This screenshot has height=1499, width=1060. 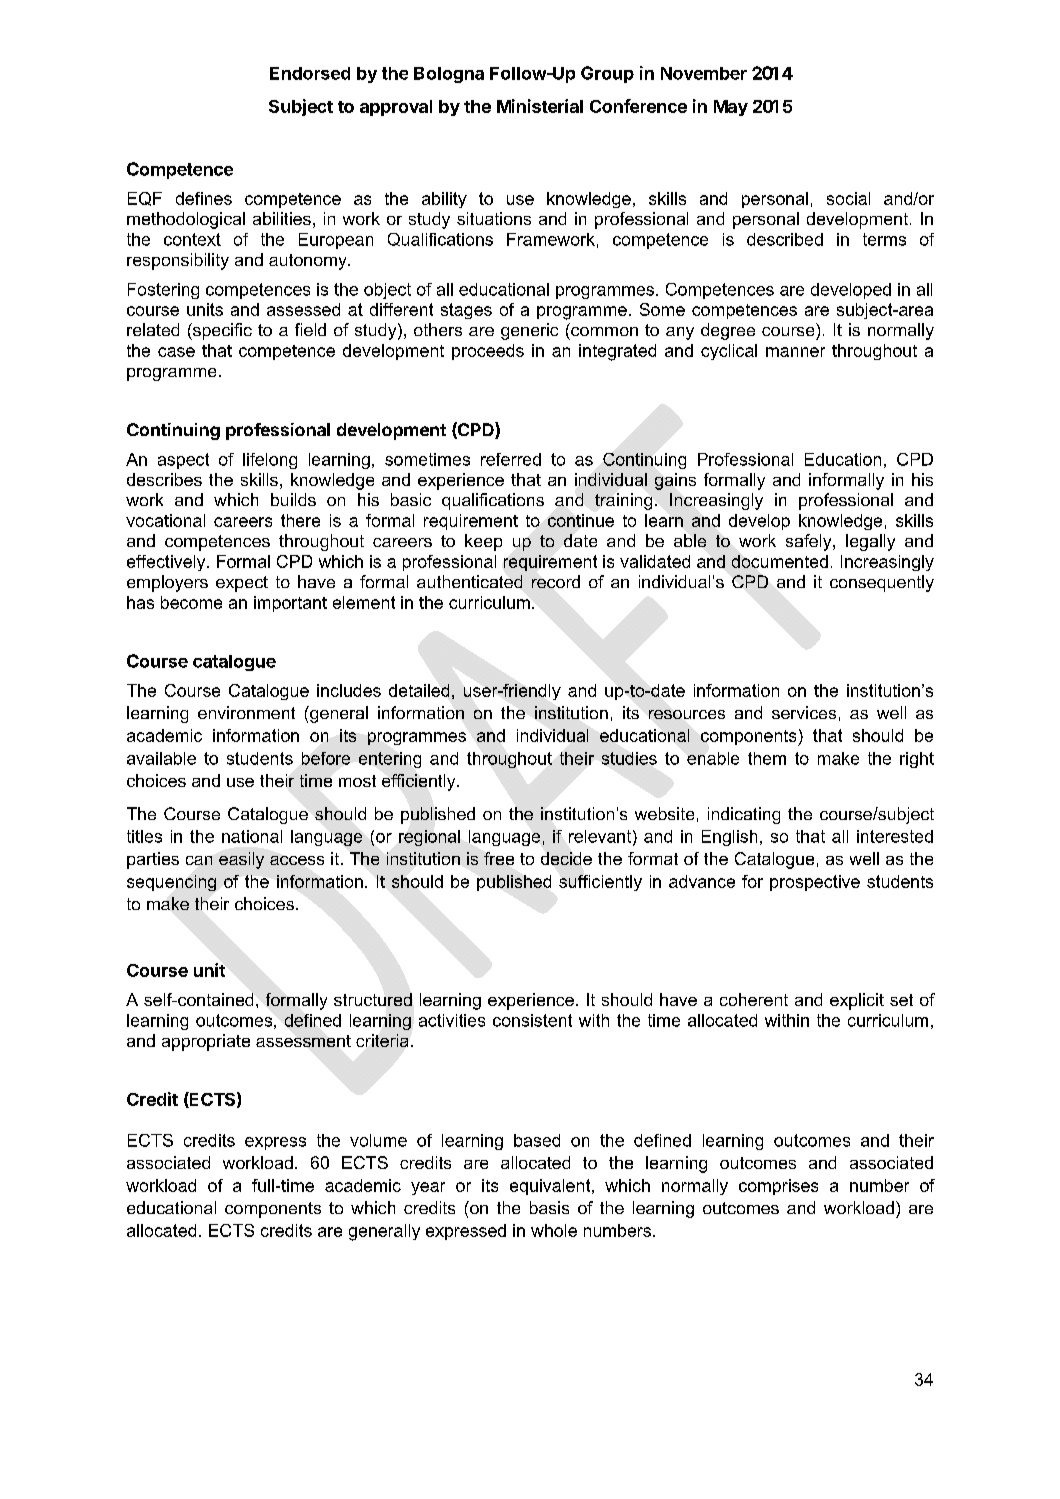 What do you see at coordinates (815, 883) in the screenshot?
I see `prospective` at bounding box center [815, 883].
